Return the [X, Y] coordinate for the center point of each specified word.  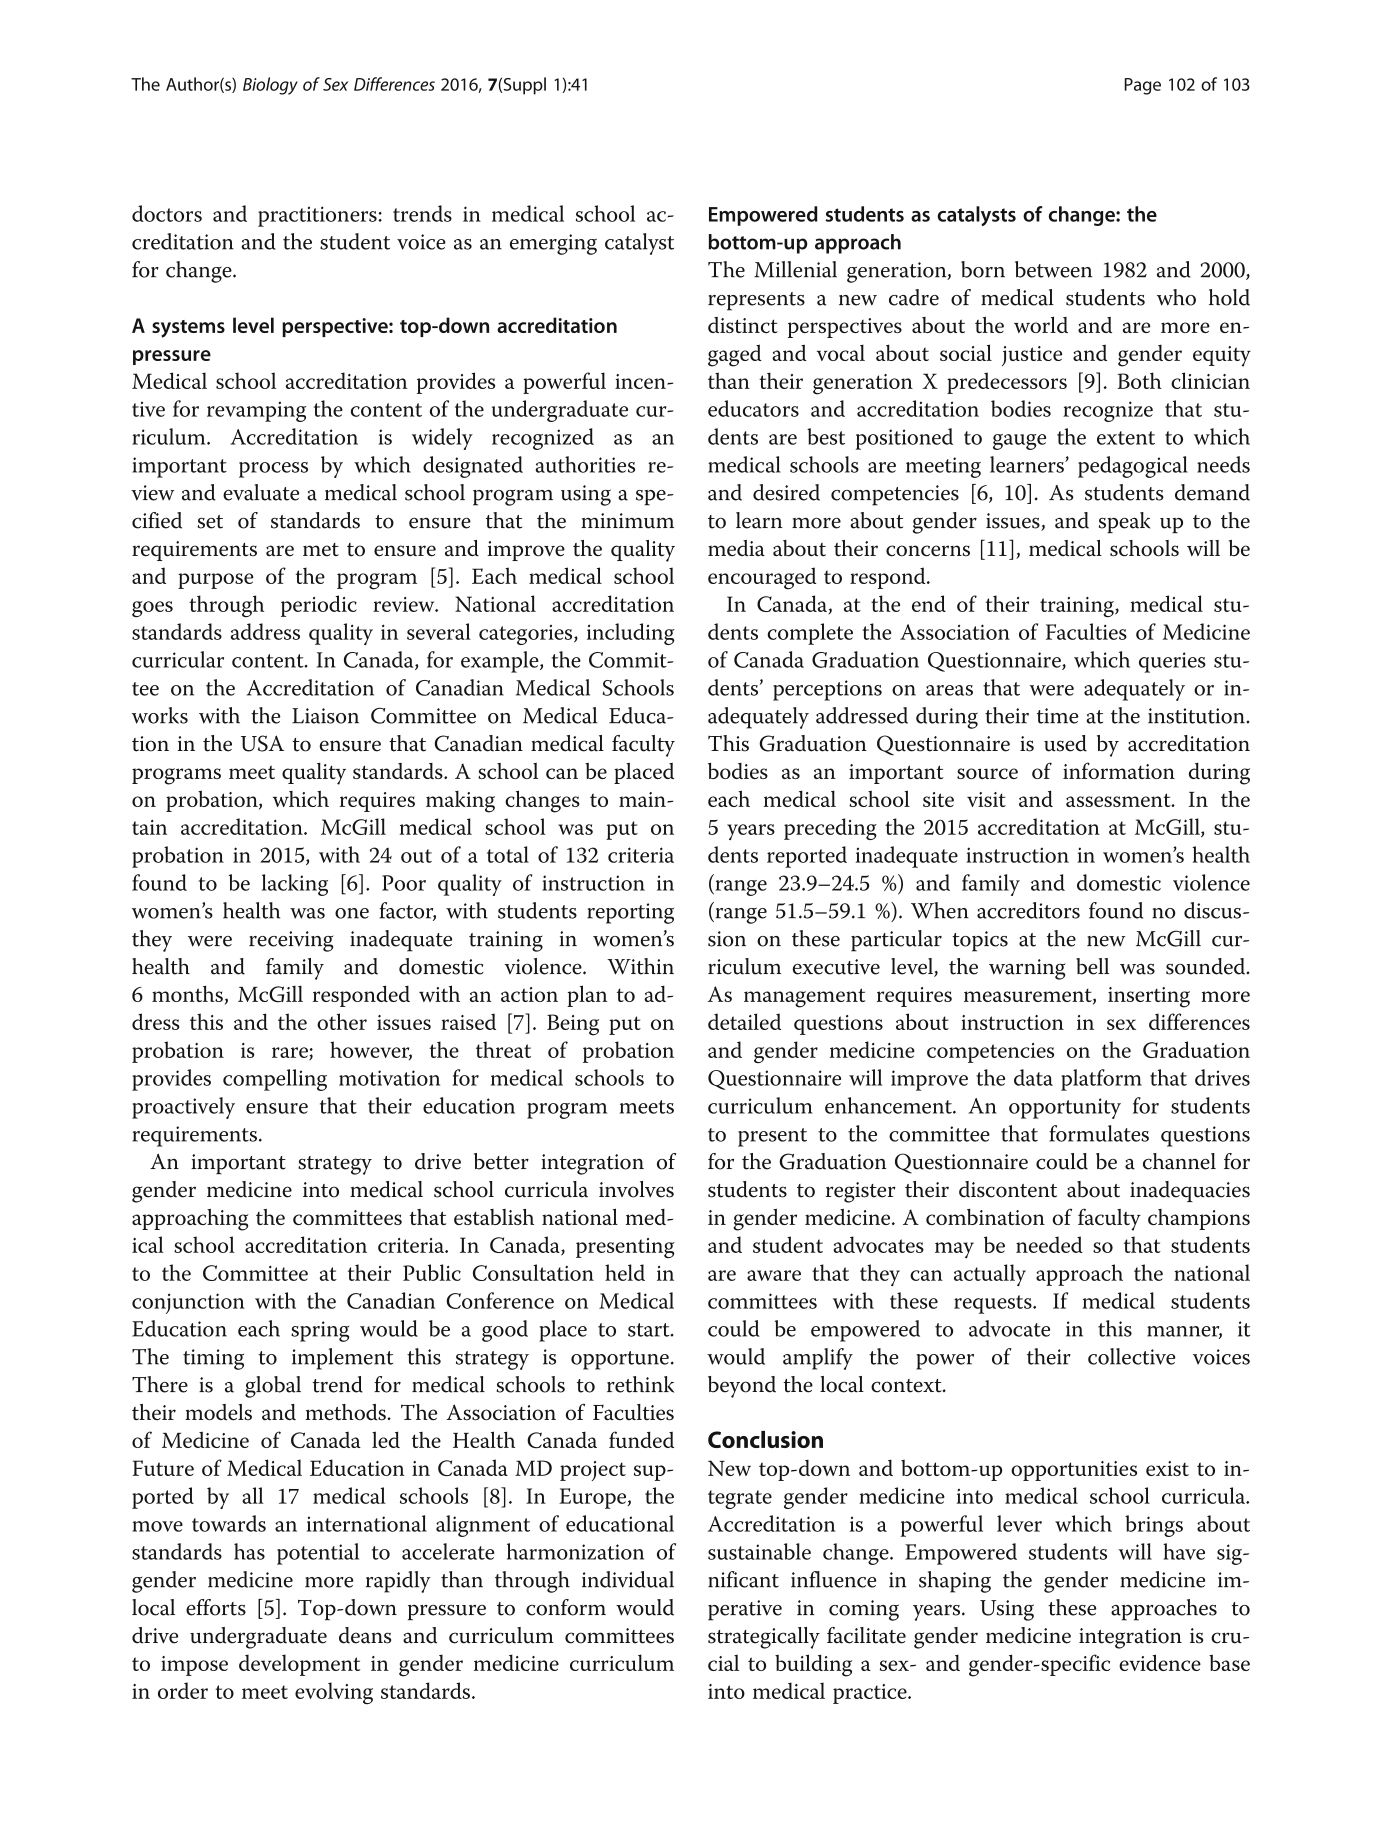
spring [320, 1331]
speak [1125, 522]
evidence [1160, 1662]
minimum [627, 521]
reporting [630, 913]
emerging [553, 244]
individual [628, 1579]
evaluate [261, 492]
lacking [295, 885]
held [625, 1272]
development [300, 1665]
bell [1092, 966]
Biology [270, 86]
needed [1049, 1244]
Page [1142, 86]
